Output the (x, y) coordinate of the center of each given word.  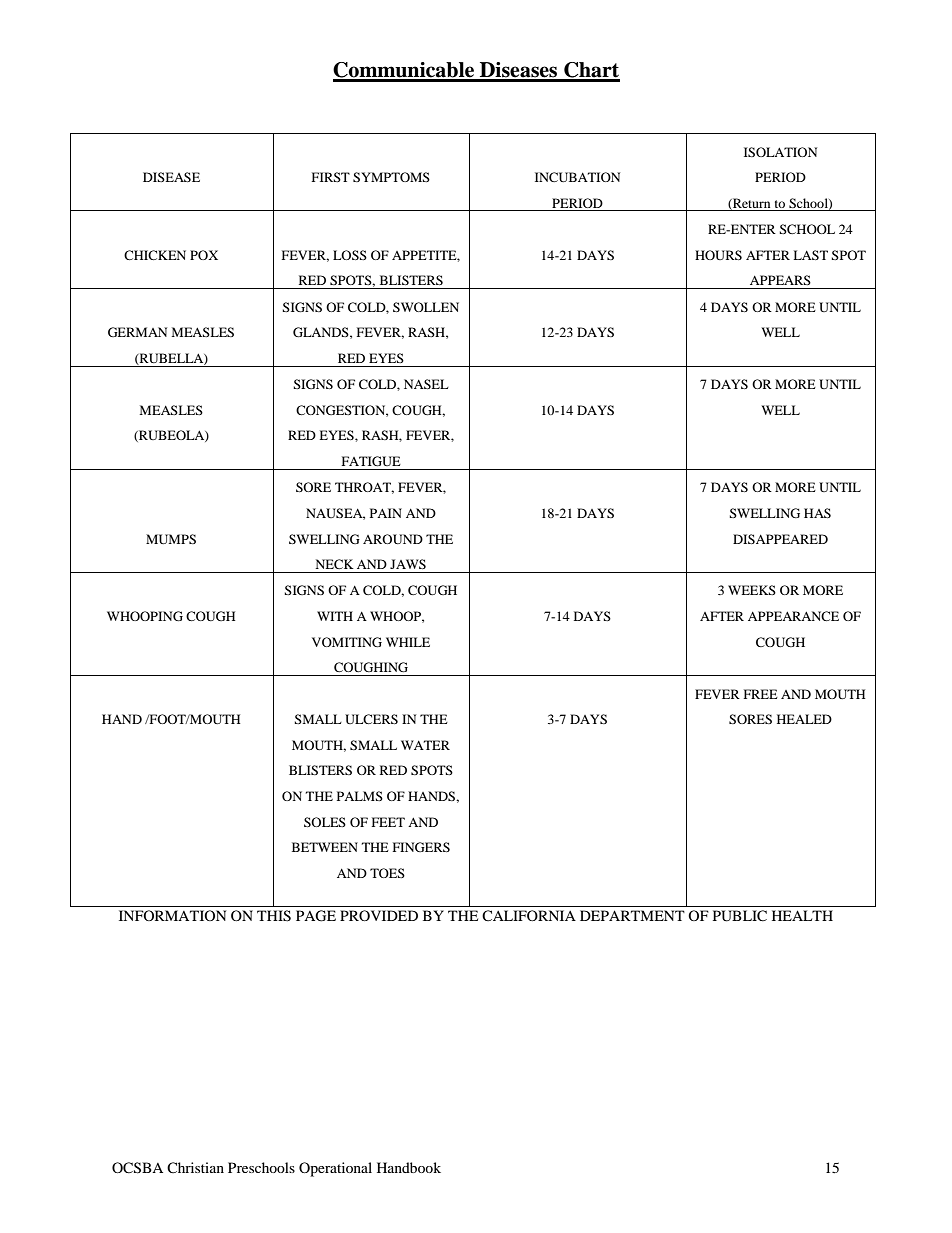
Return (750, 204)
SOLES (325, 822)
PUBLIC (740, 916)
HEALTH (802, 915)
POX (204, 255)
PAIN (386, 513)
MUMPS (171, 539)
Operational (335, 1169)
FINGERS (421, 847)
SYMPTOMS (391, 177)
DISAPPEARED (780, 539)
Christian (195, 1167)
